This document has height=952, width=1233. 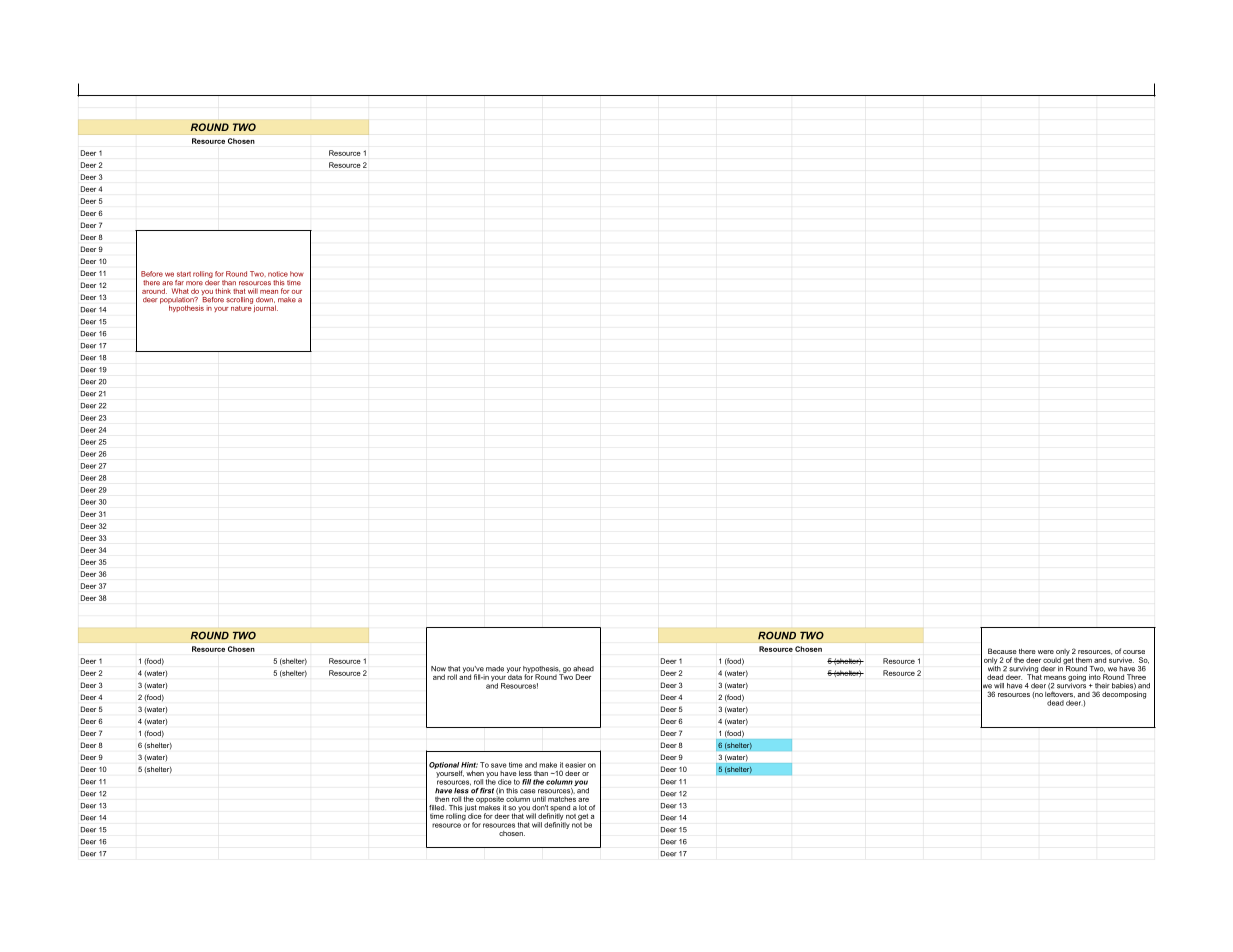 What do you see at coordinates (297, 274) in the document?
I see `how` at bounding box center [297, 274].
